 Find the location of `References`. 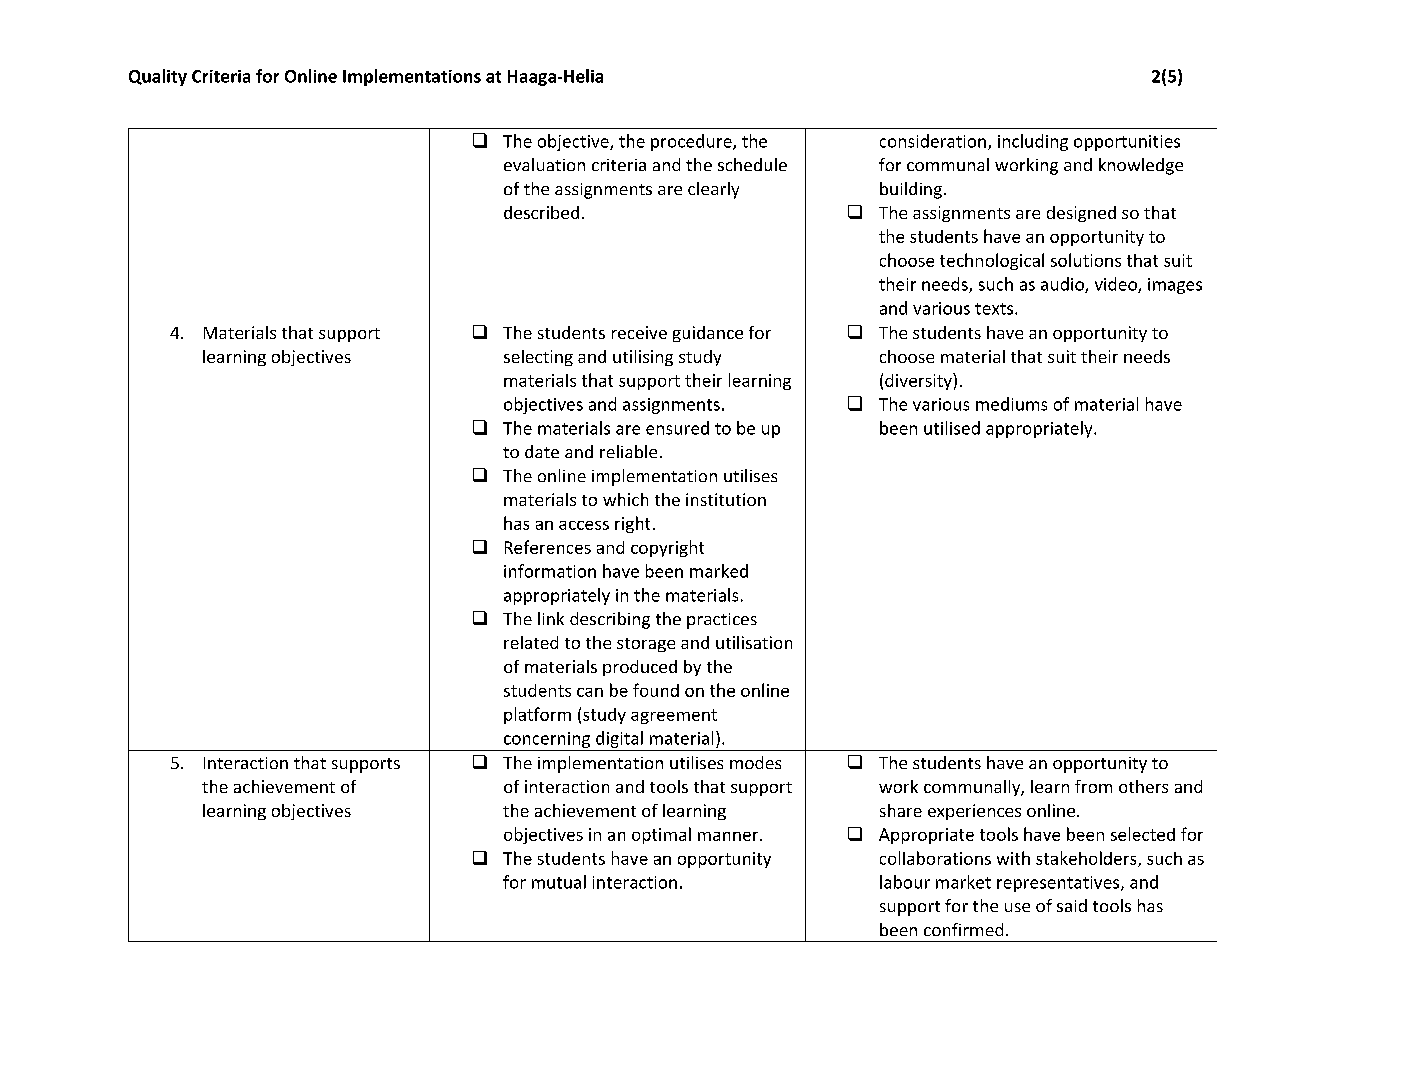

References is located at coordinates (548, 547).
